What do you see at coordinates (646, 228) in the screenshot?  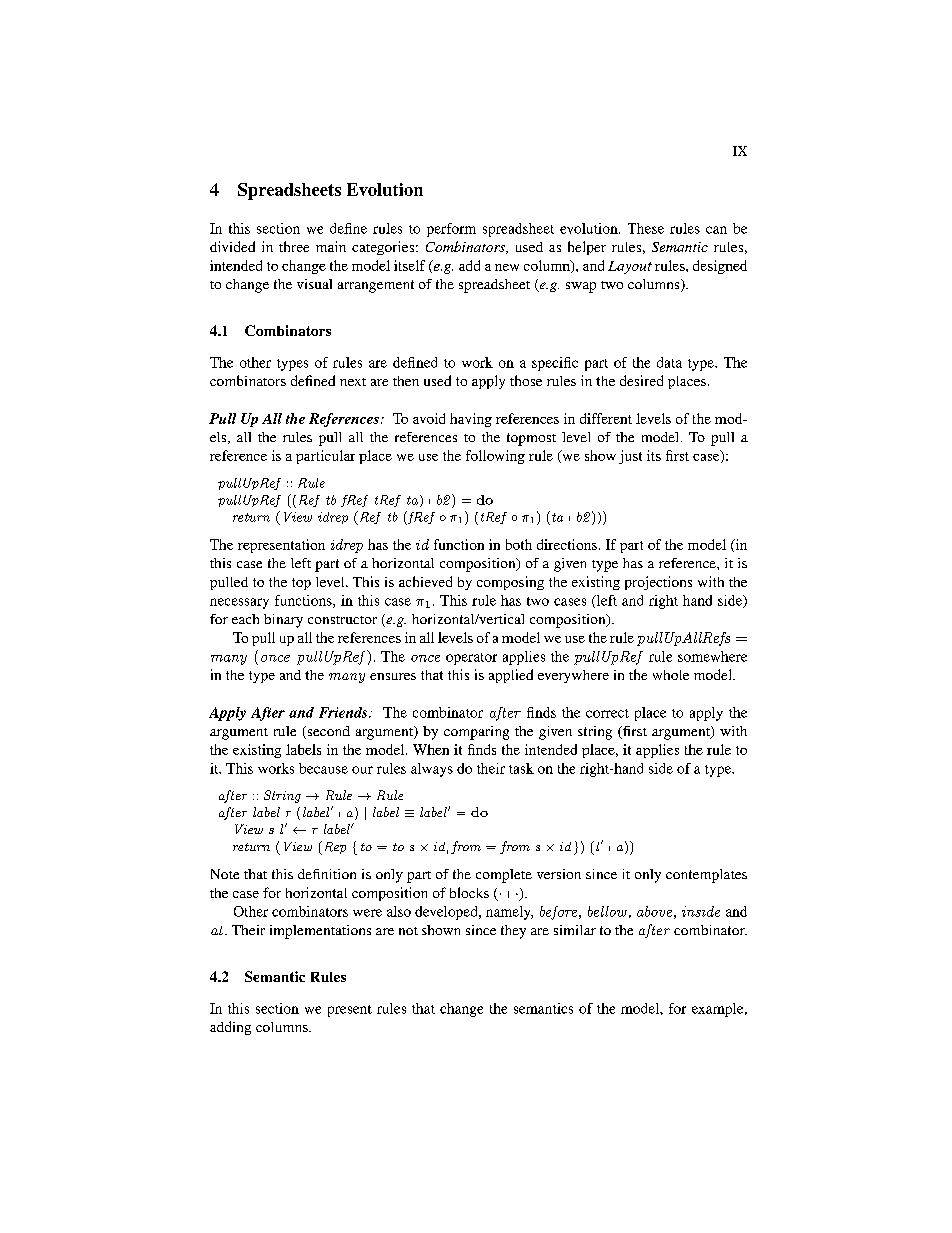 I see `These` at bounding box center [646, 228].
